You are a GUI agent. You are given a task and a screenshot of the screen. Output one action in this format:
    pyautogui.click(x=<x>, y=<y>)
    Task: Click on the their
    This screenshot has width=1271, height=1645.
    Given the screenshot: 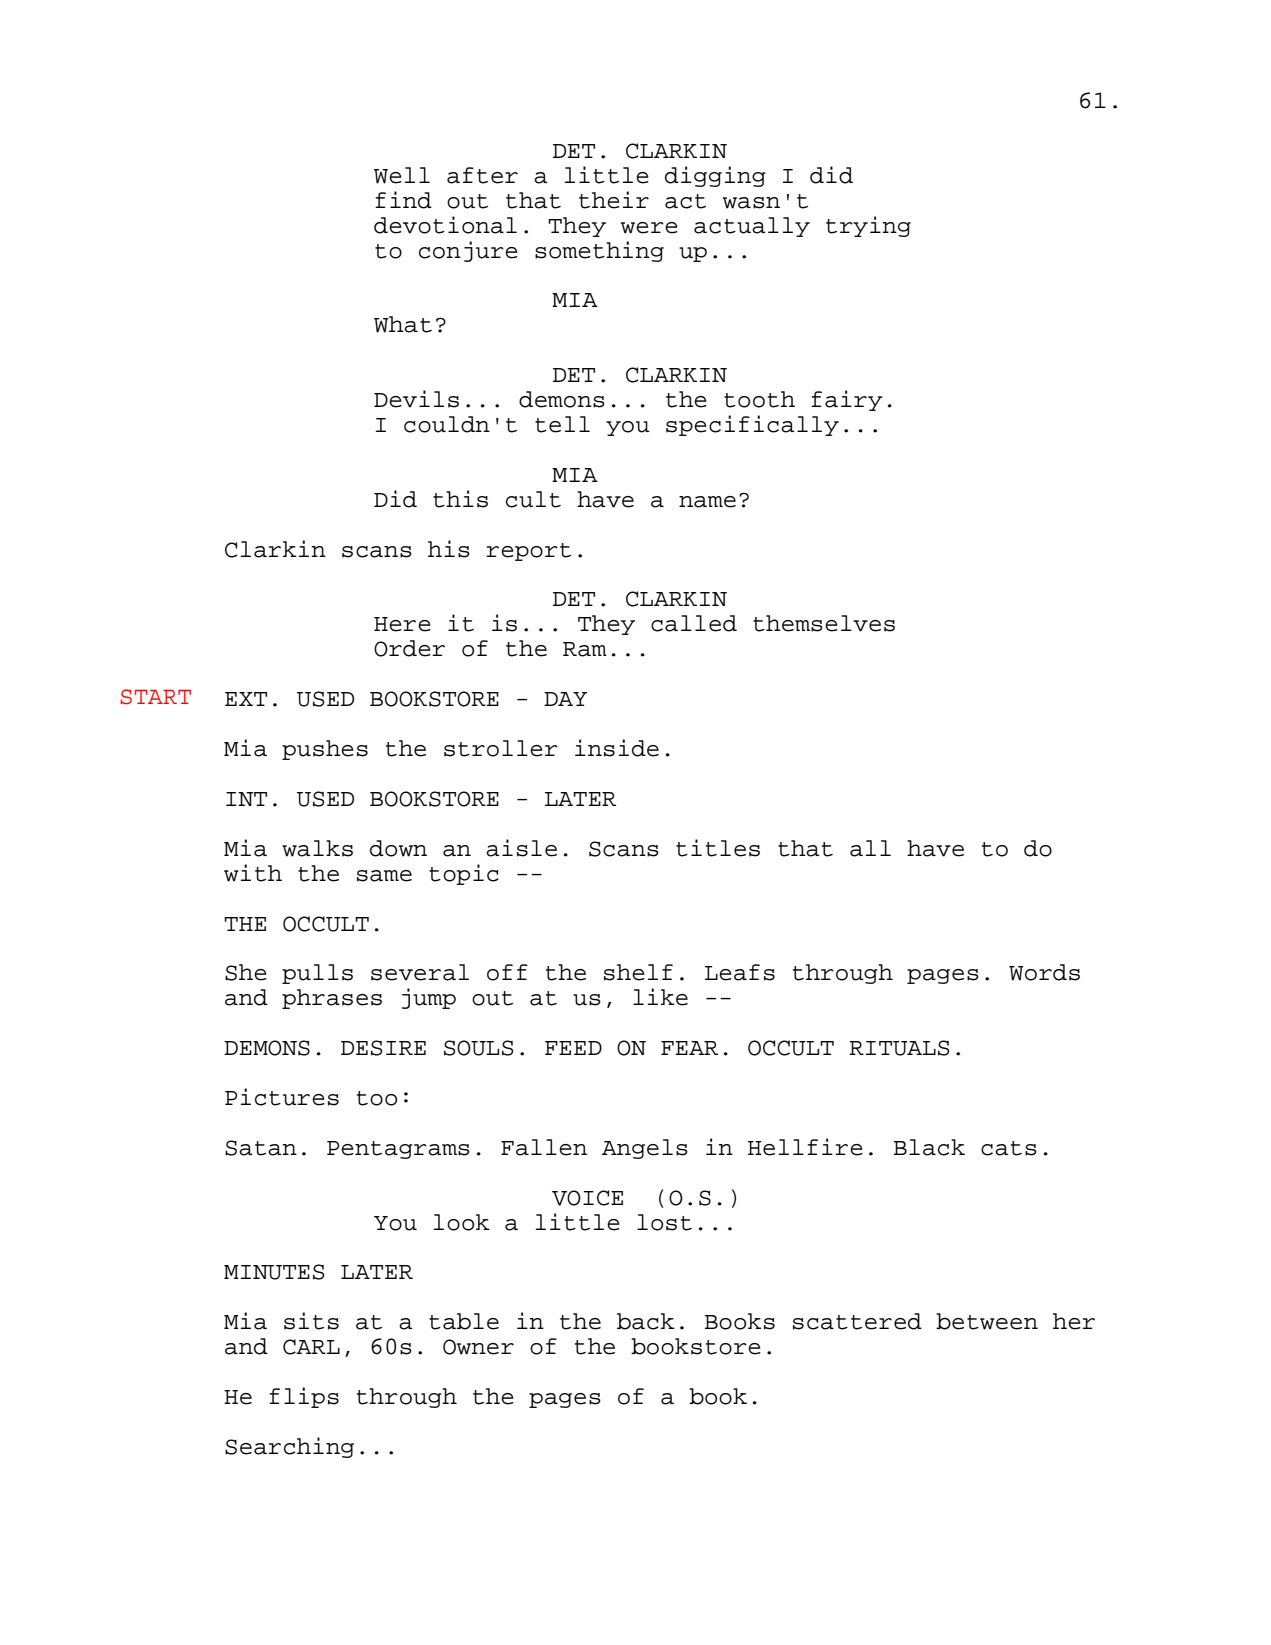 What is the action you would take?
    pyautogui.click(x=614, y=200)
